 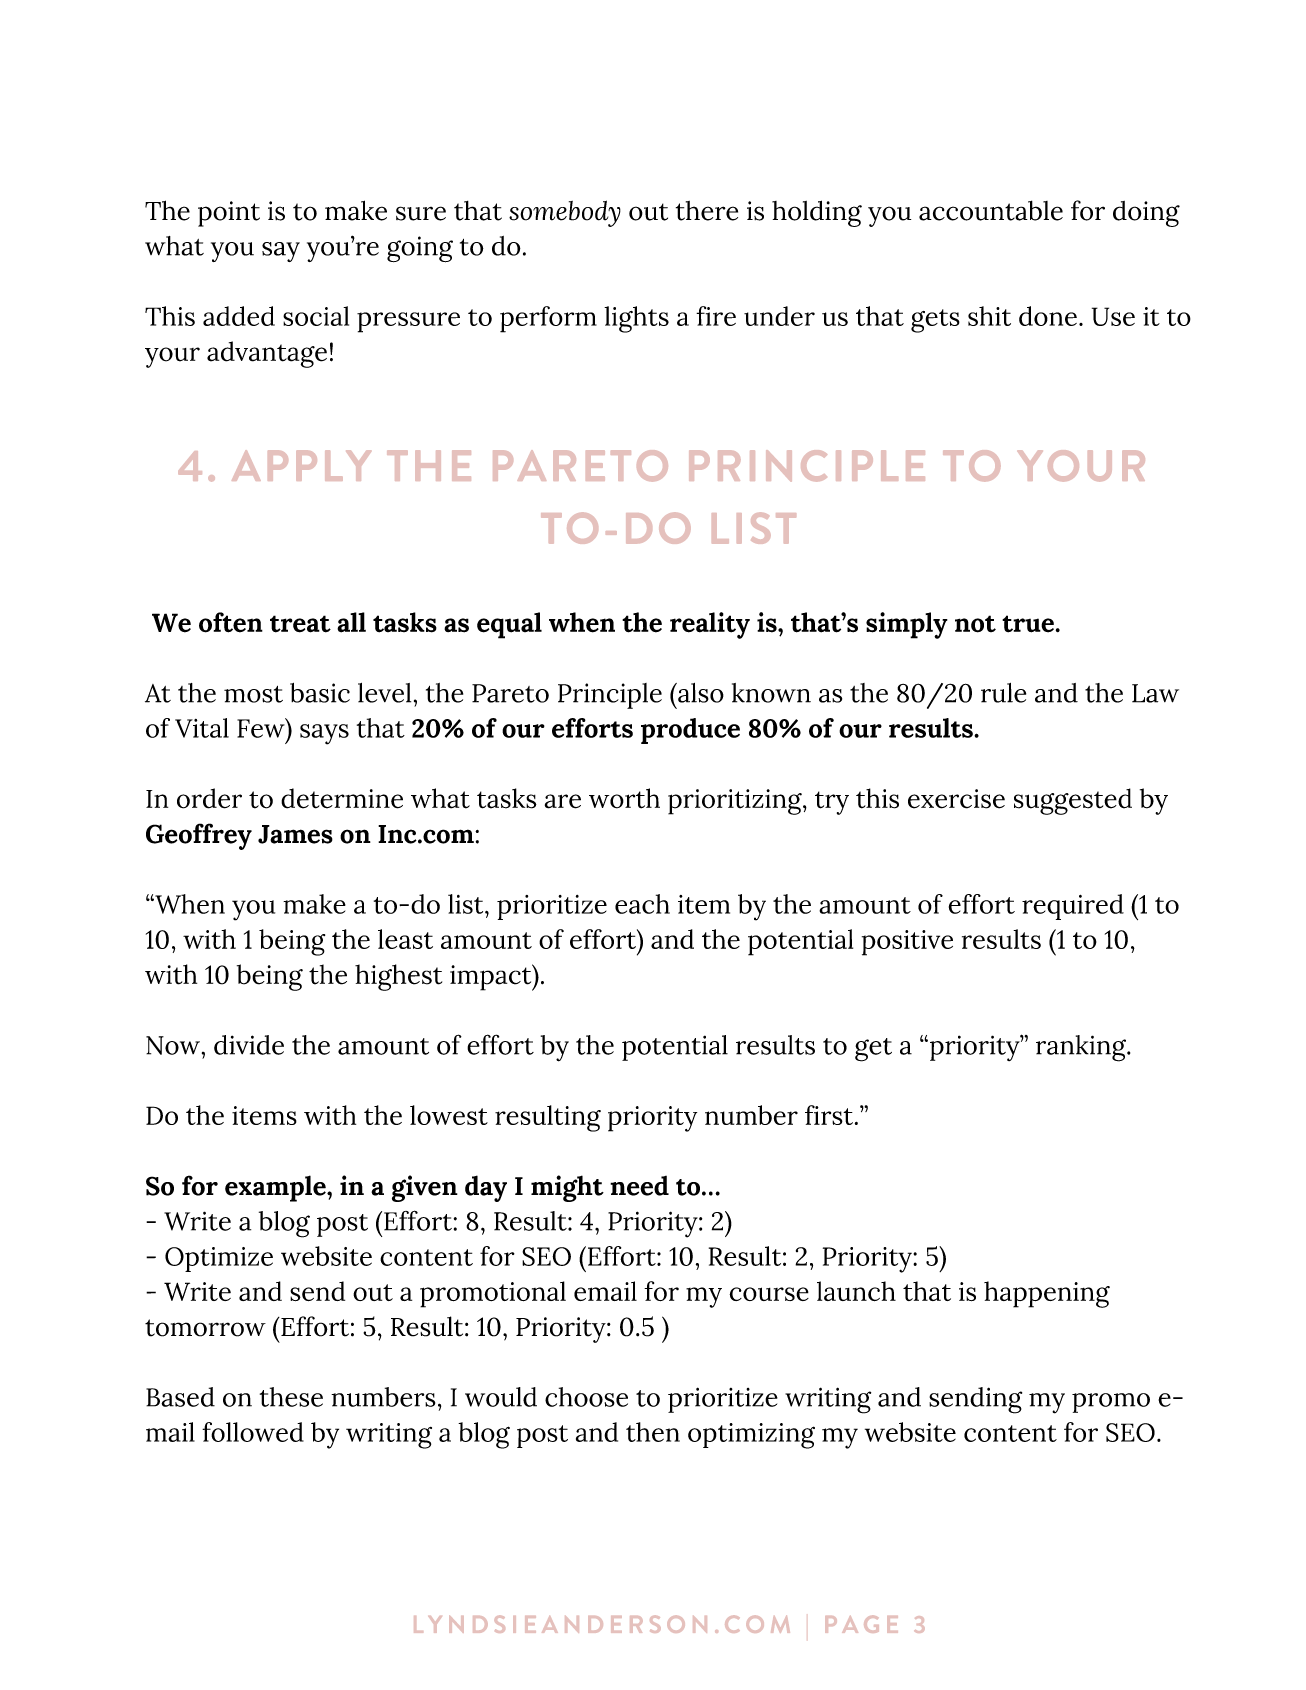 What do you see at coordinates (991, 210) in the image?
I see `accountable` at bounding box center [991, 210].
